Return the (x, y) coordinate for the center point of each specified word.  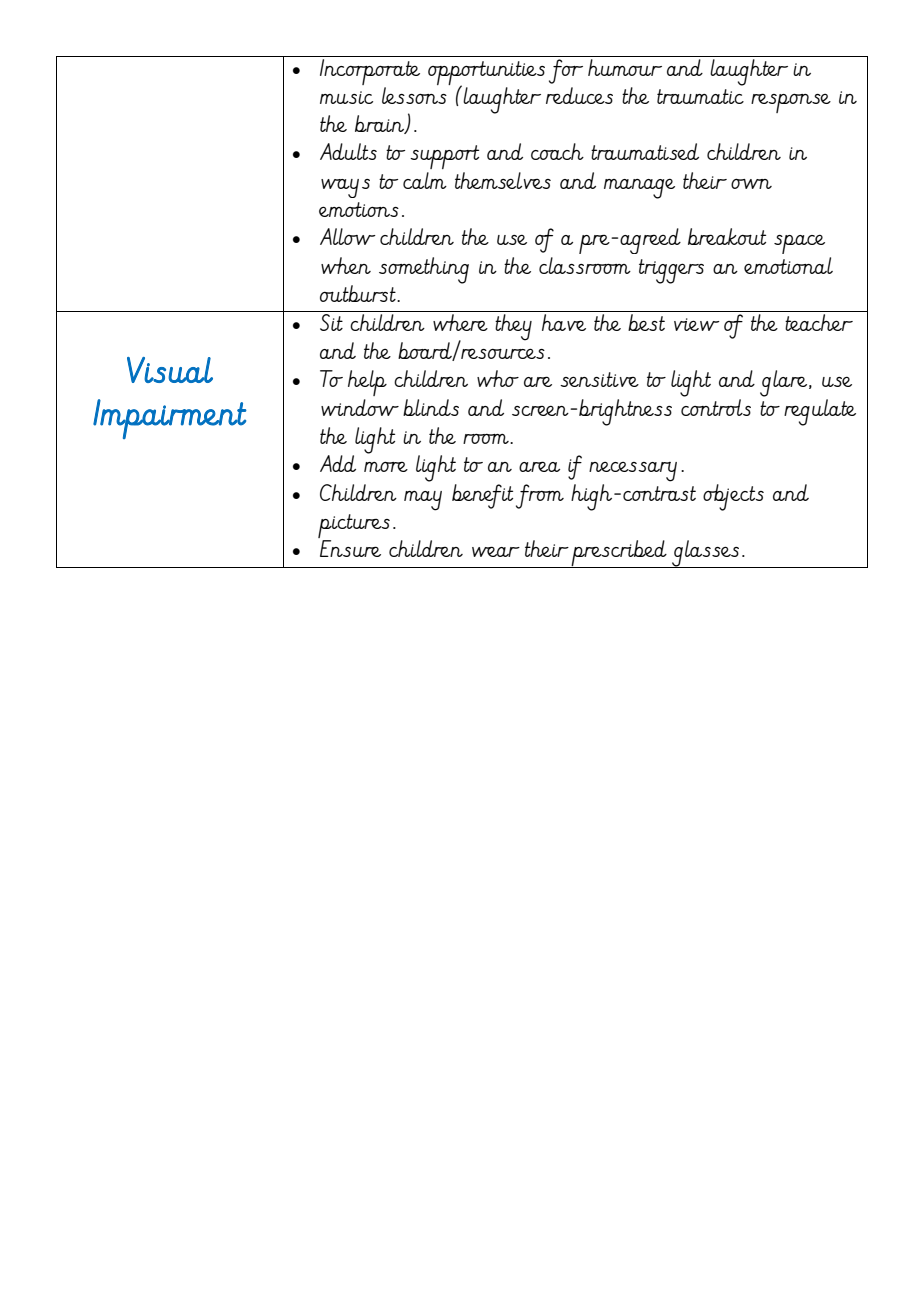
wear (496, 551)
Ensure (350, 548)
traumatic (700, 96)
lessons (414, 95)
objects (733, 497)
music (346, 97)
